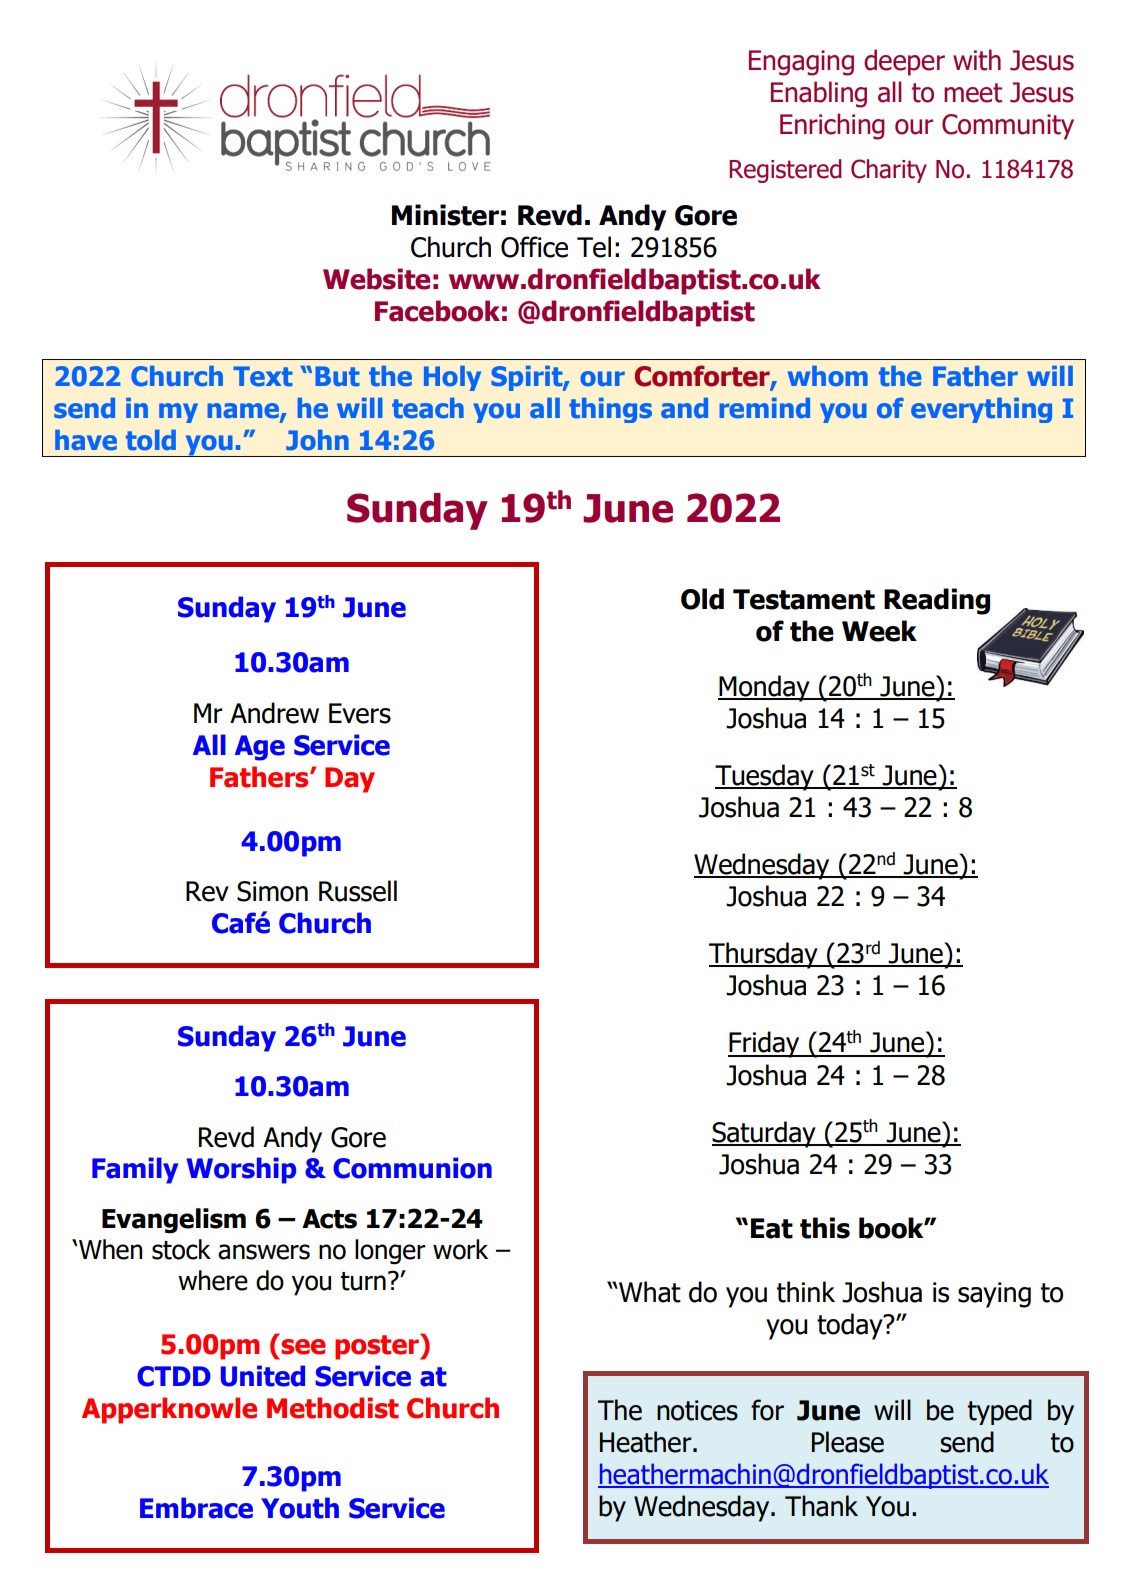  What do you see at coordinates (260, 748) in the image?
I see `Age` at bounding box center [260, 748].
